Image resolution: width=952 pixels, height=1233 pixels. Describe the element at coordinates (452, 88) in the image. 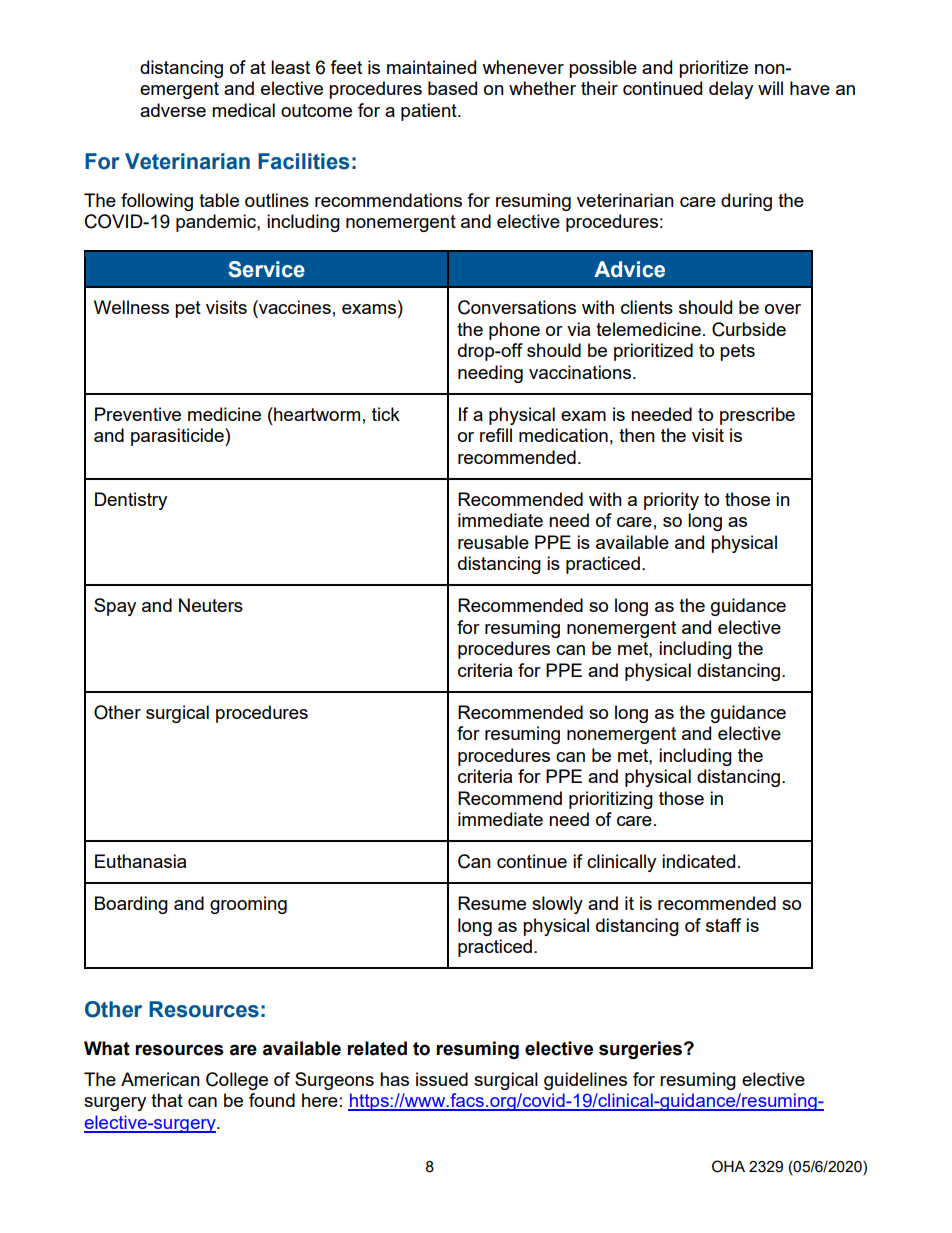

I see `based` at that location.
